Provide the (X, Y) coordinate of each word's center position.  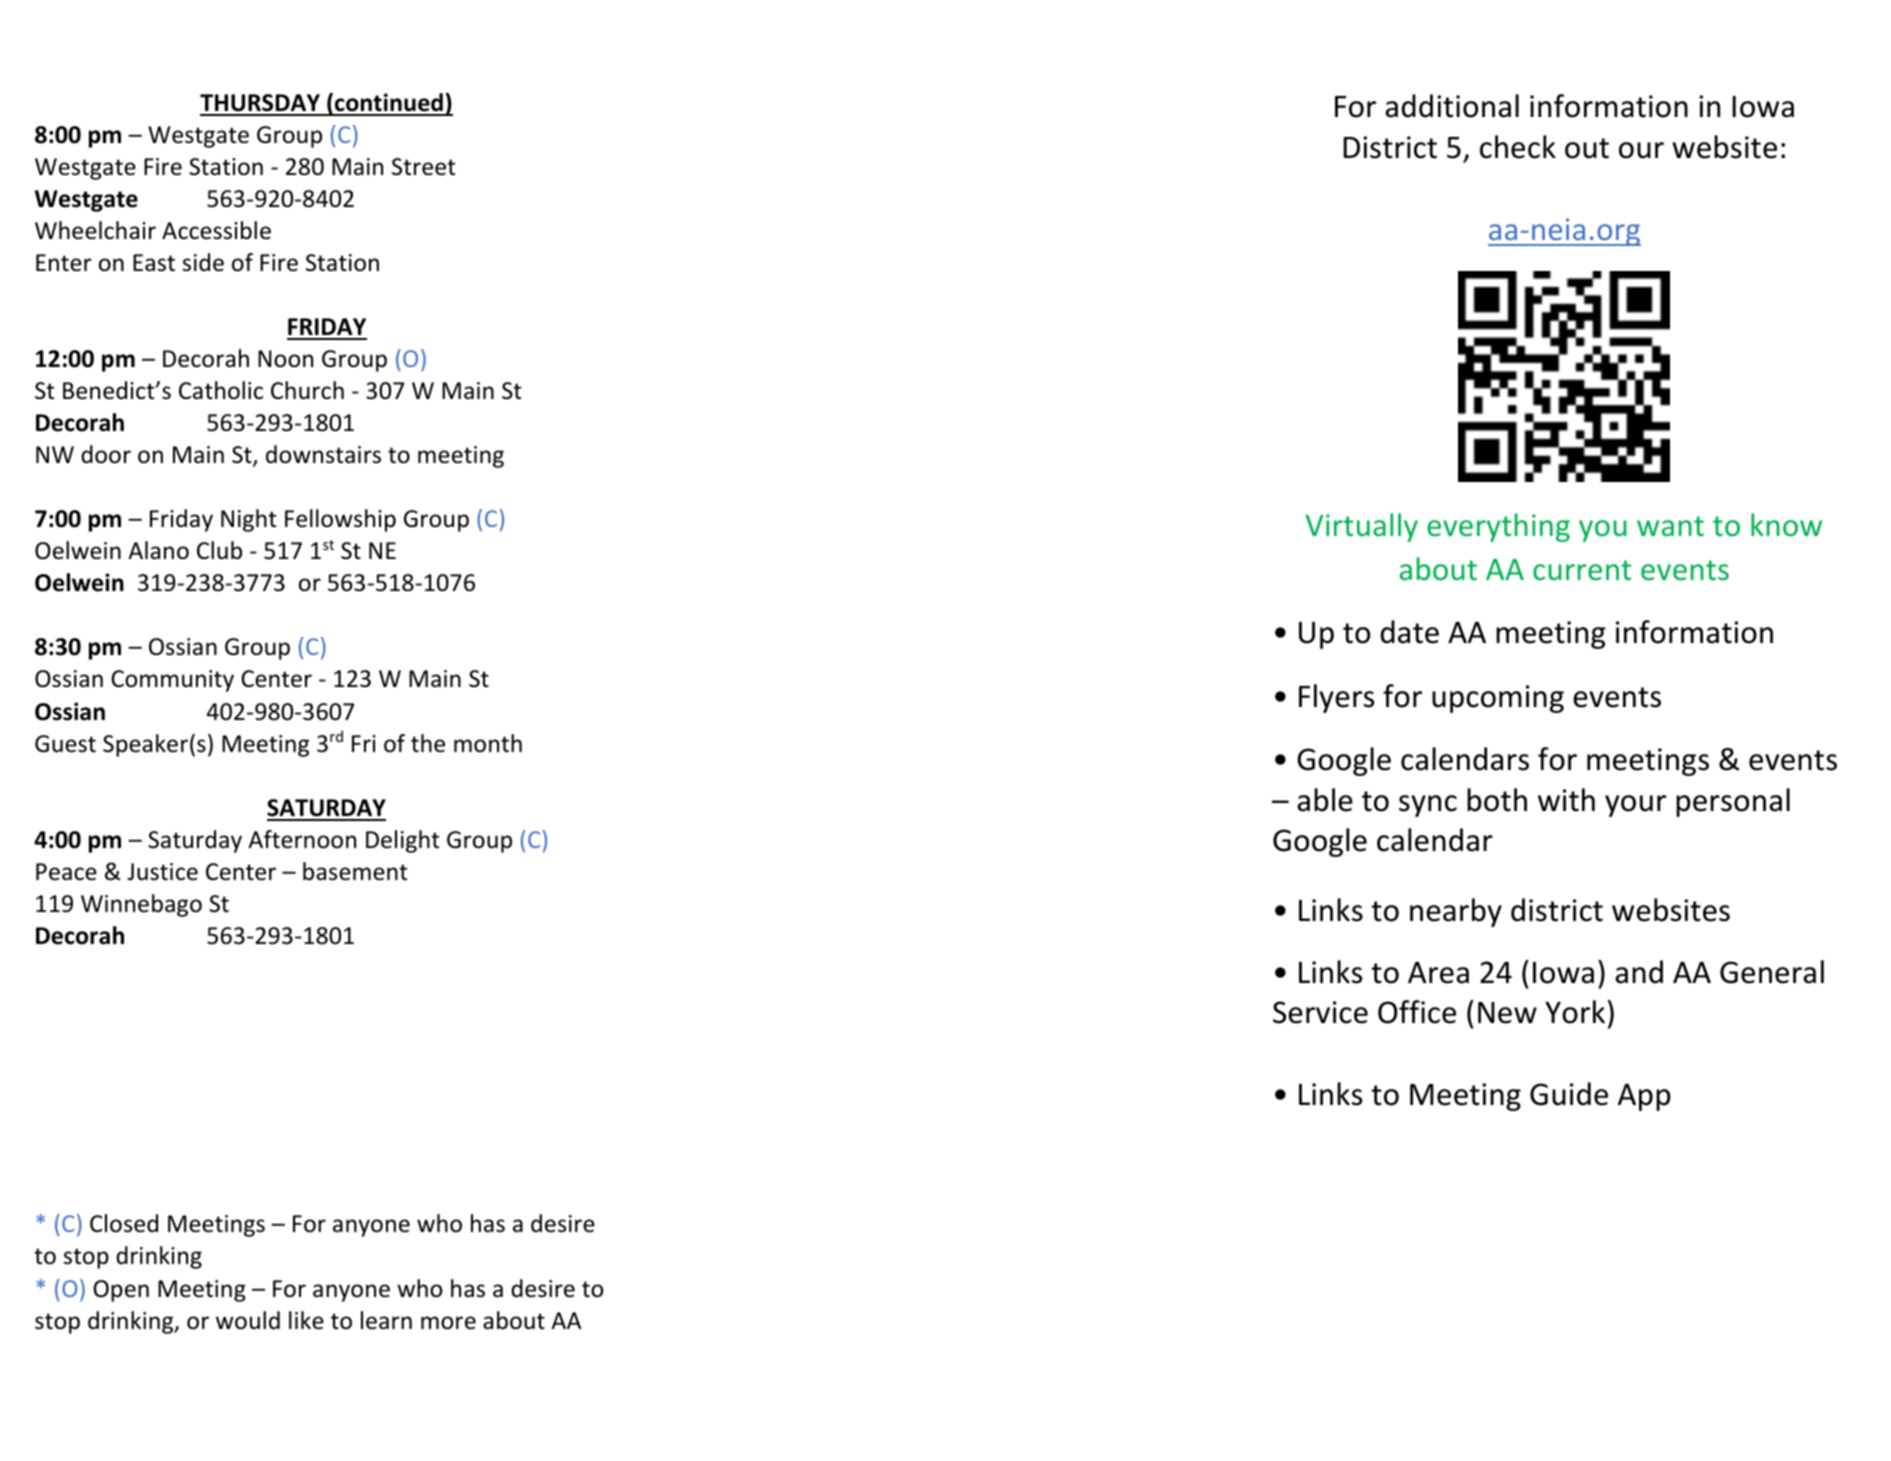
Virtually (1361, 527)
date (1410, 632)
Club (219, 550)
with (1566, 800)
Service (1320, 1012)
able (1325, 800)
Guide (1569, 1094)
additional (1452, 106)
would (248, 1320)
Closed (124, 1223)
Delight (402, 841)
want (1670, 526)
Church (307, 390)
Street (423, 167)
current (1582, 570)
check (1518, 147)
